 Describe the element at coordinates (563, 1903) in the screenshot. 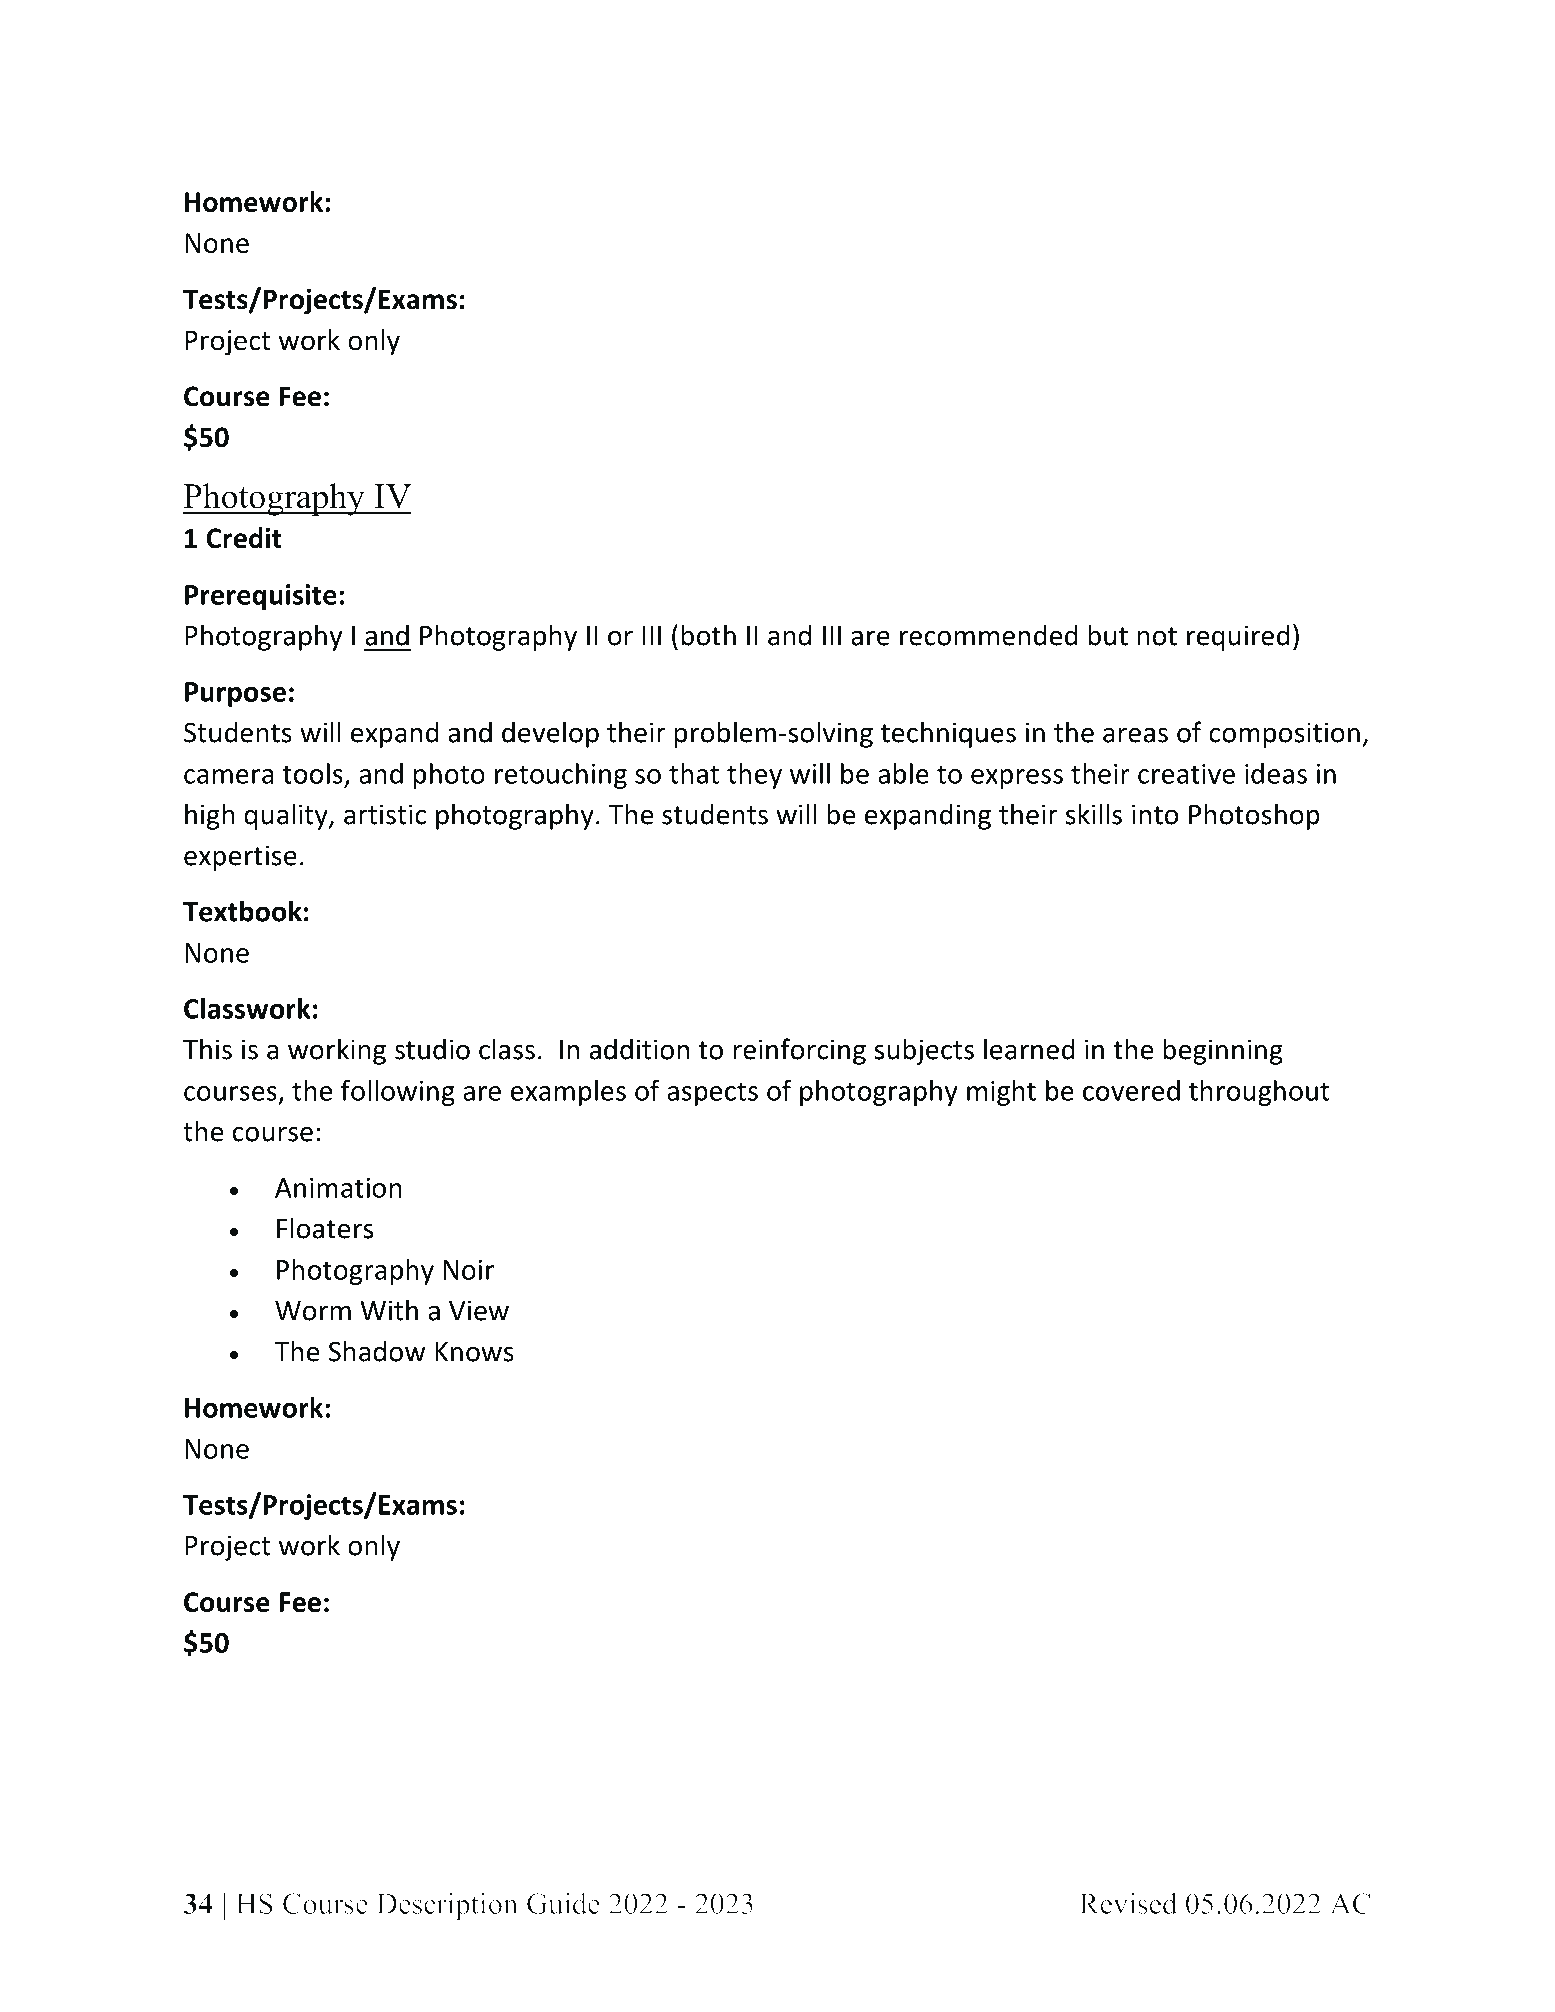

I see `Guide` at that location.
